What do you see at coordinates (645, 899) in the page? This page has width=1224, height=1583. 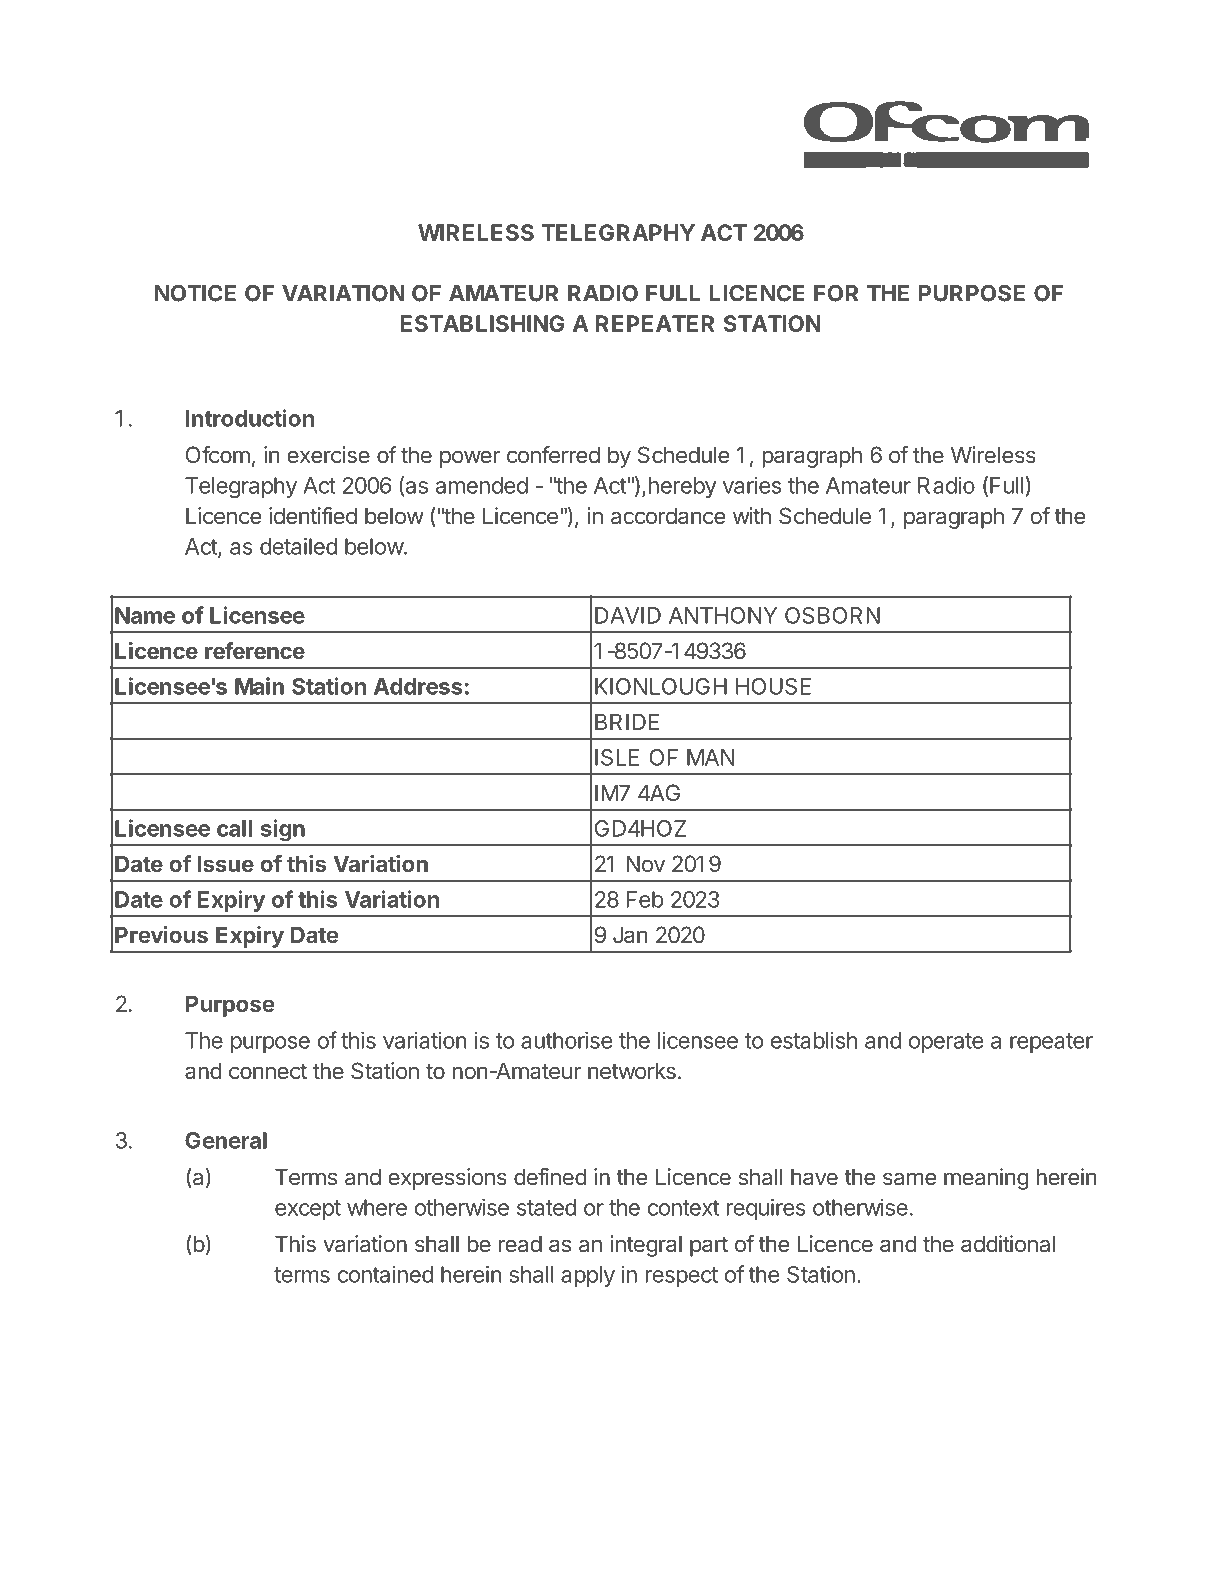 I see `Feb` at bounding box center [645, 899].
